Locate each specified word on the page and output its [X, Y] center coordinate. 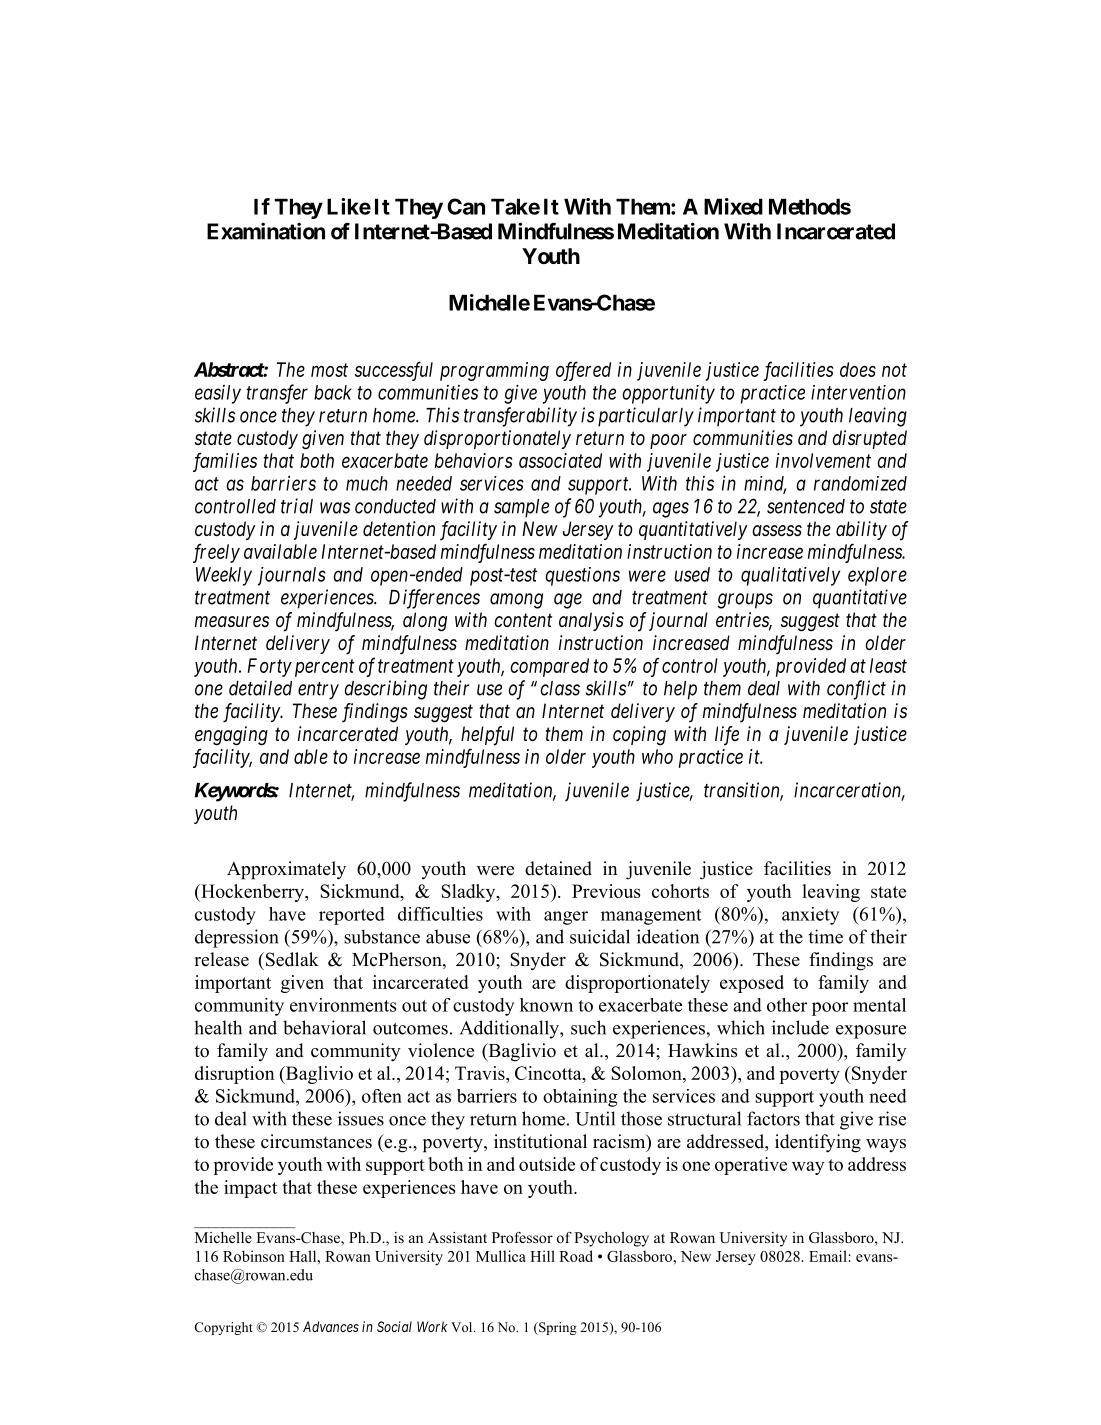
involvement [823, 460]
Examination [266, 231]
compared [549, 667]
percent [324, 668]
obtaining [580, 1098]
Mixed [733, 206]
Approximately [286, 870]
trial [297, 506]
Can [466, 206]
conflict [856, 690]
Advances [331, 1326]
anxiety [810, 916]
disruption [235, 1075]
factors [773, 1118]
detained [558, 868]
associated [560, 460]
